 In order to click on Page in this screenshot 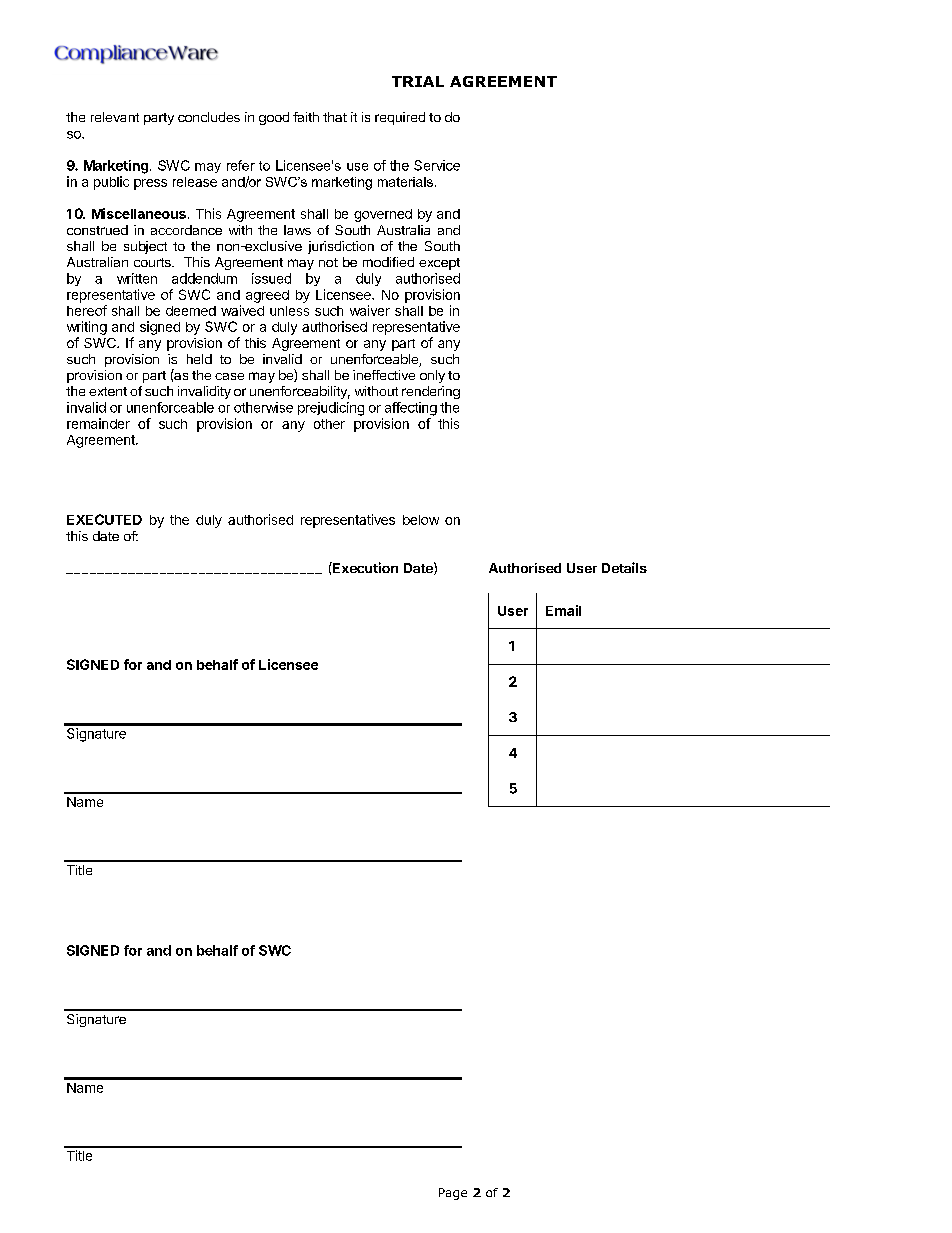, I will do `click(453, 1194)`.
